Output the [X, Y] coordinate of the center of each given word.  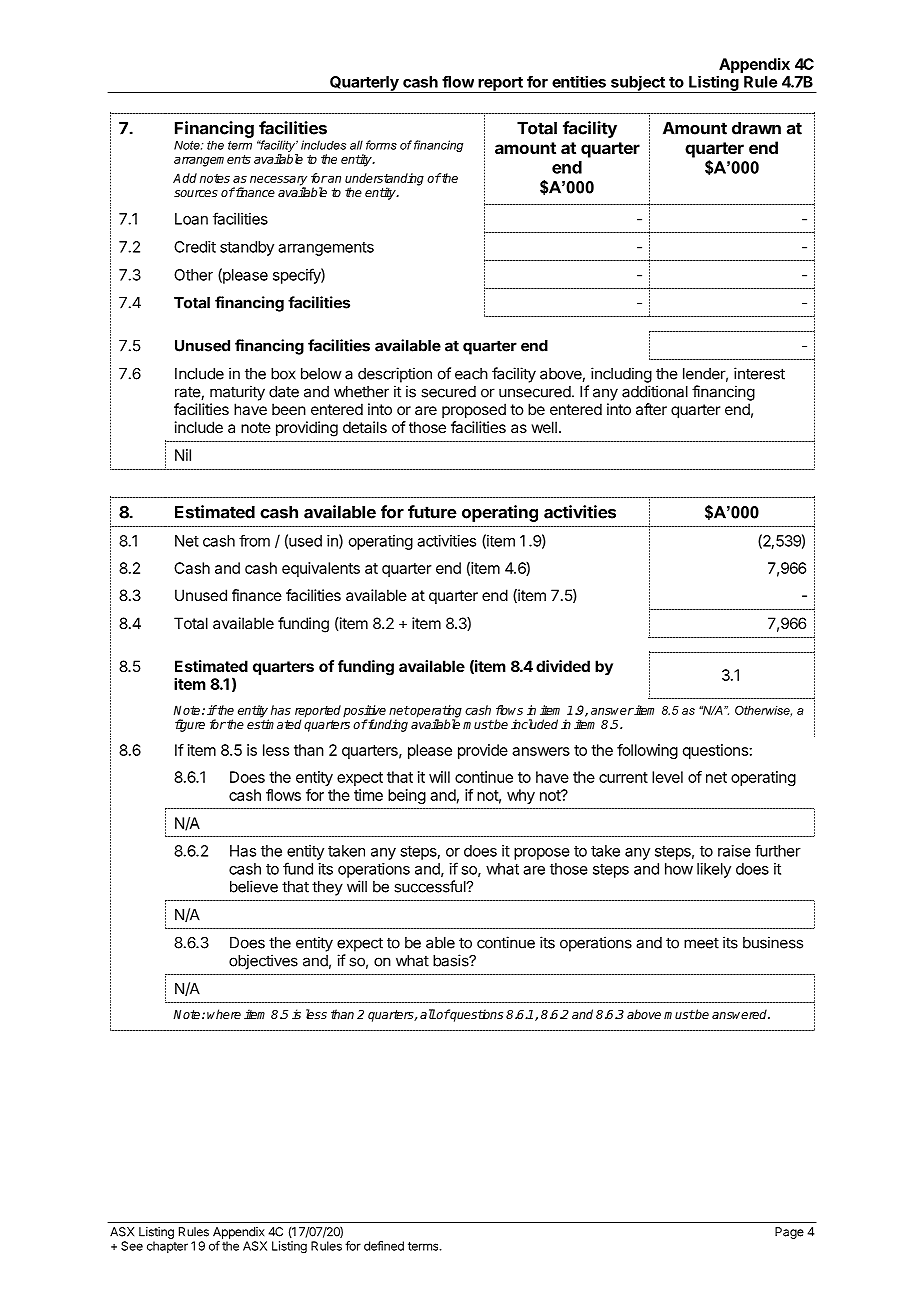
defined [384, 1246]
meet [701, 943]
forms [381, 145]
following [647, 751]
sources [196, 193]
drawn [756, 128]
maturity [237, 393]
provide [483, 751]
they [327, 888]
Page [789, 1233]
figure [190, 725]
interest [759, 373]
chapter [167, 1247]
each [471, 374]
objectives [263, 962]
